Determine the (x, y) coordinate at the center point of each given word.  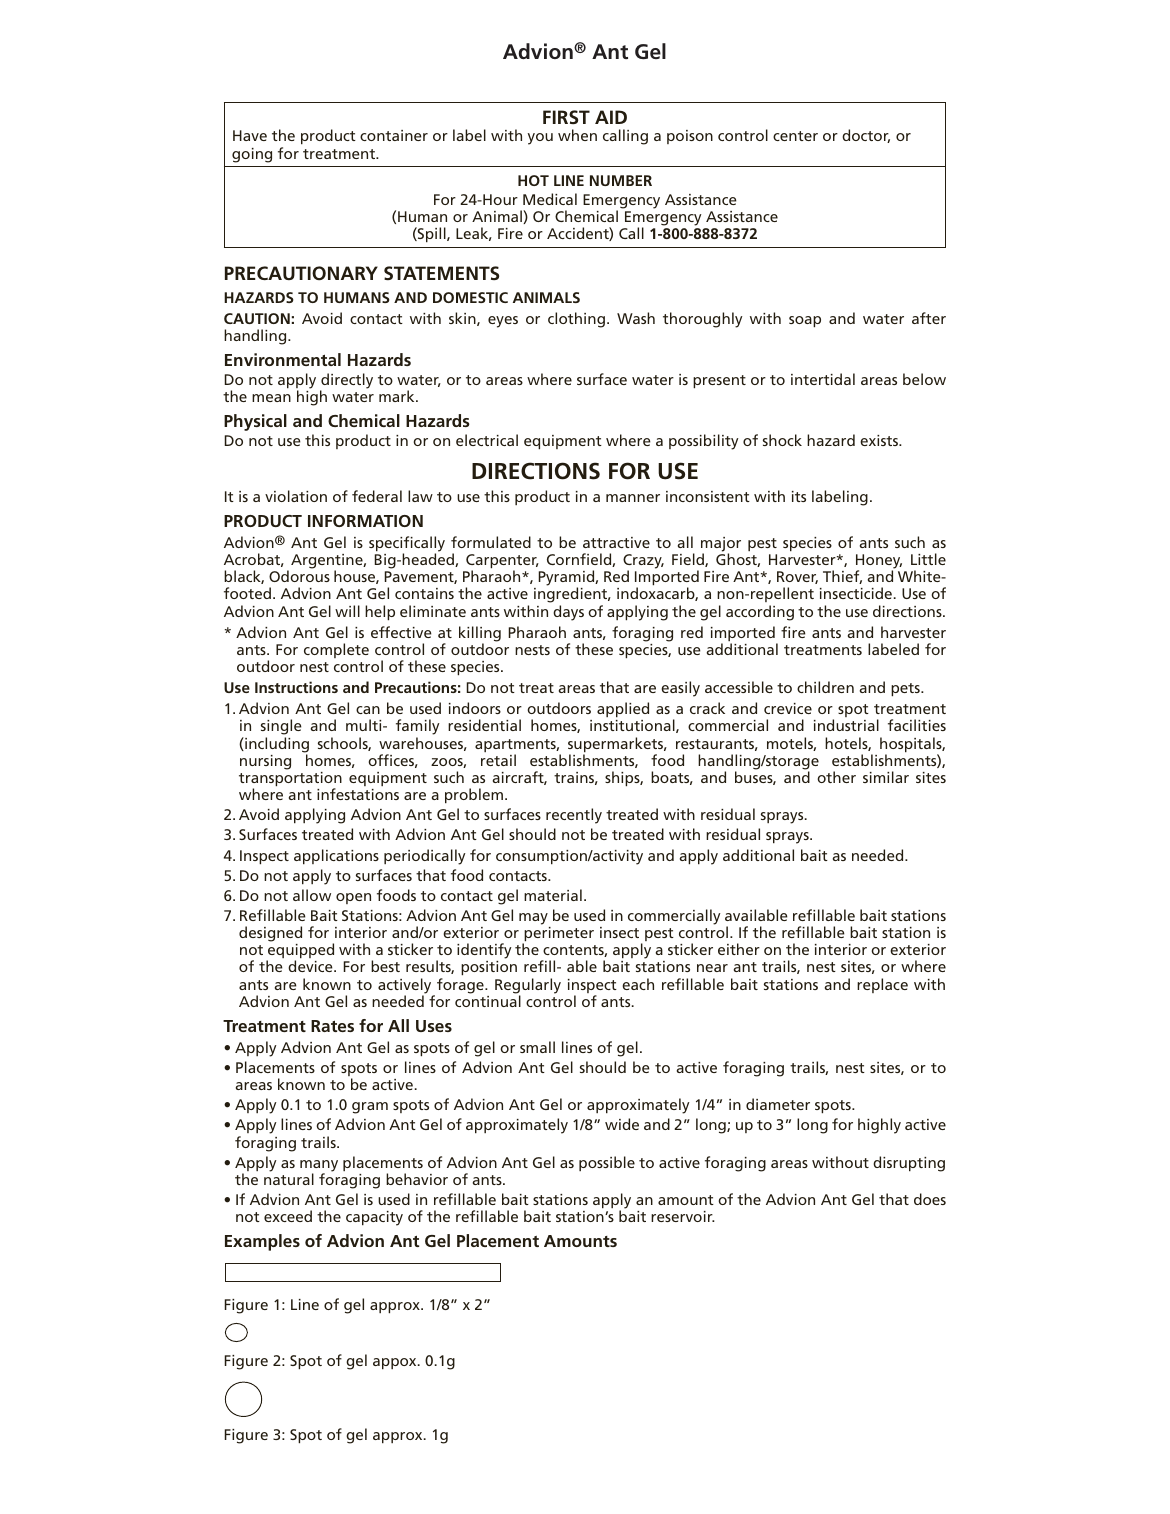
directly (346, 382)
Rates (332, 1026)
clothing (576, 320)
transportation (290, 780)
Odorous (299, 576)
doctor (866, 136)
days (568, 613)
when (577, 135)
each (638, 984)
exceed (288, 1216)
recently (574, 816)
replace (882, 985)
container (394, 135)
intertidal (823, 379)
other (836, 777)
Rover (797, 577)
